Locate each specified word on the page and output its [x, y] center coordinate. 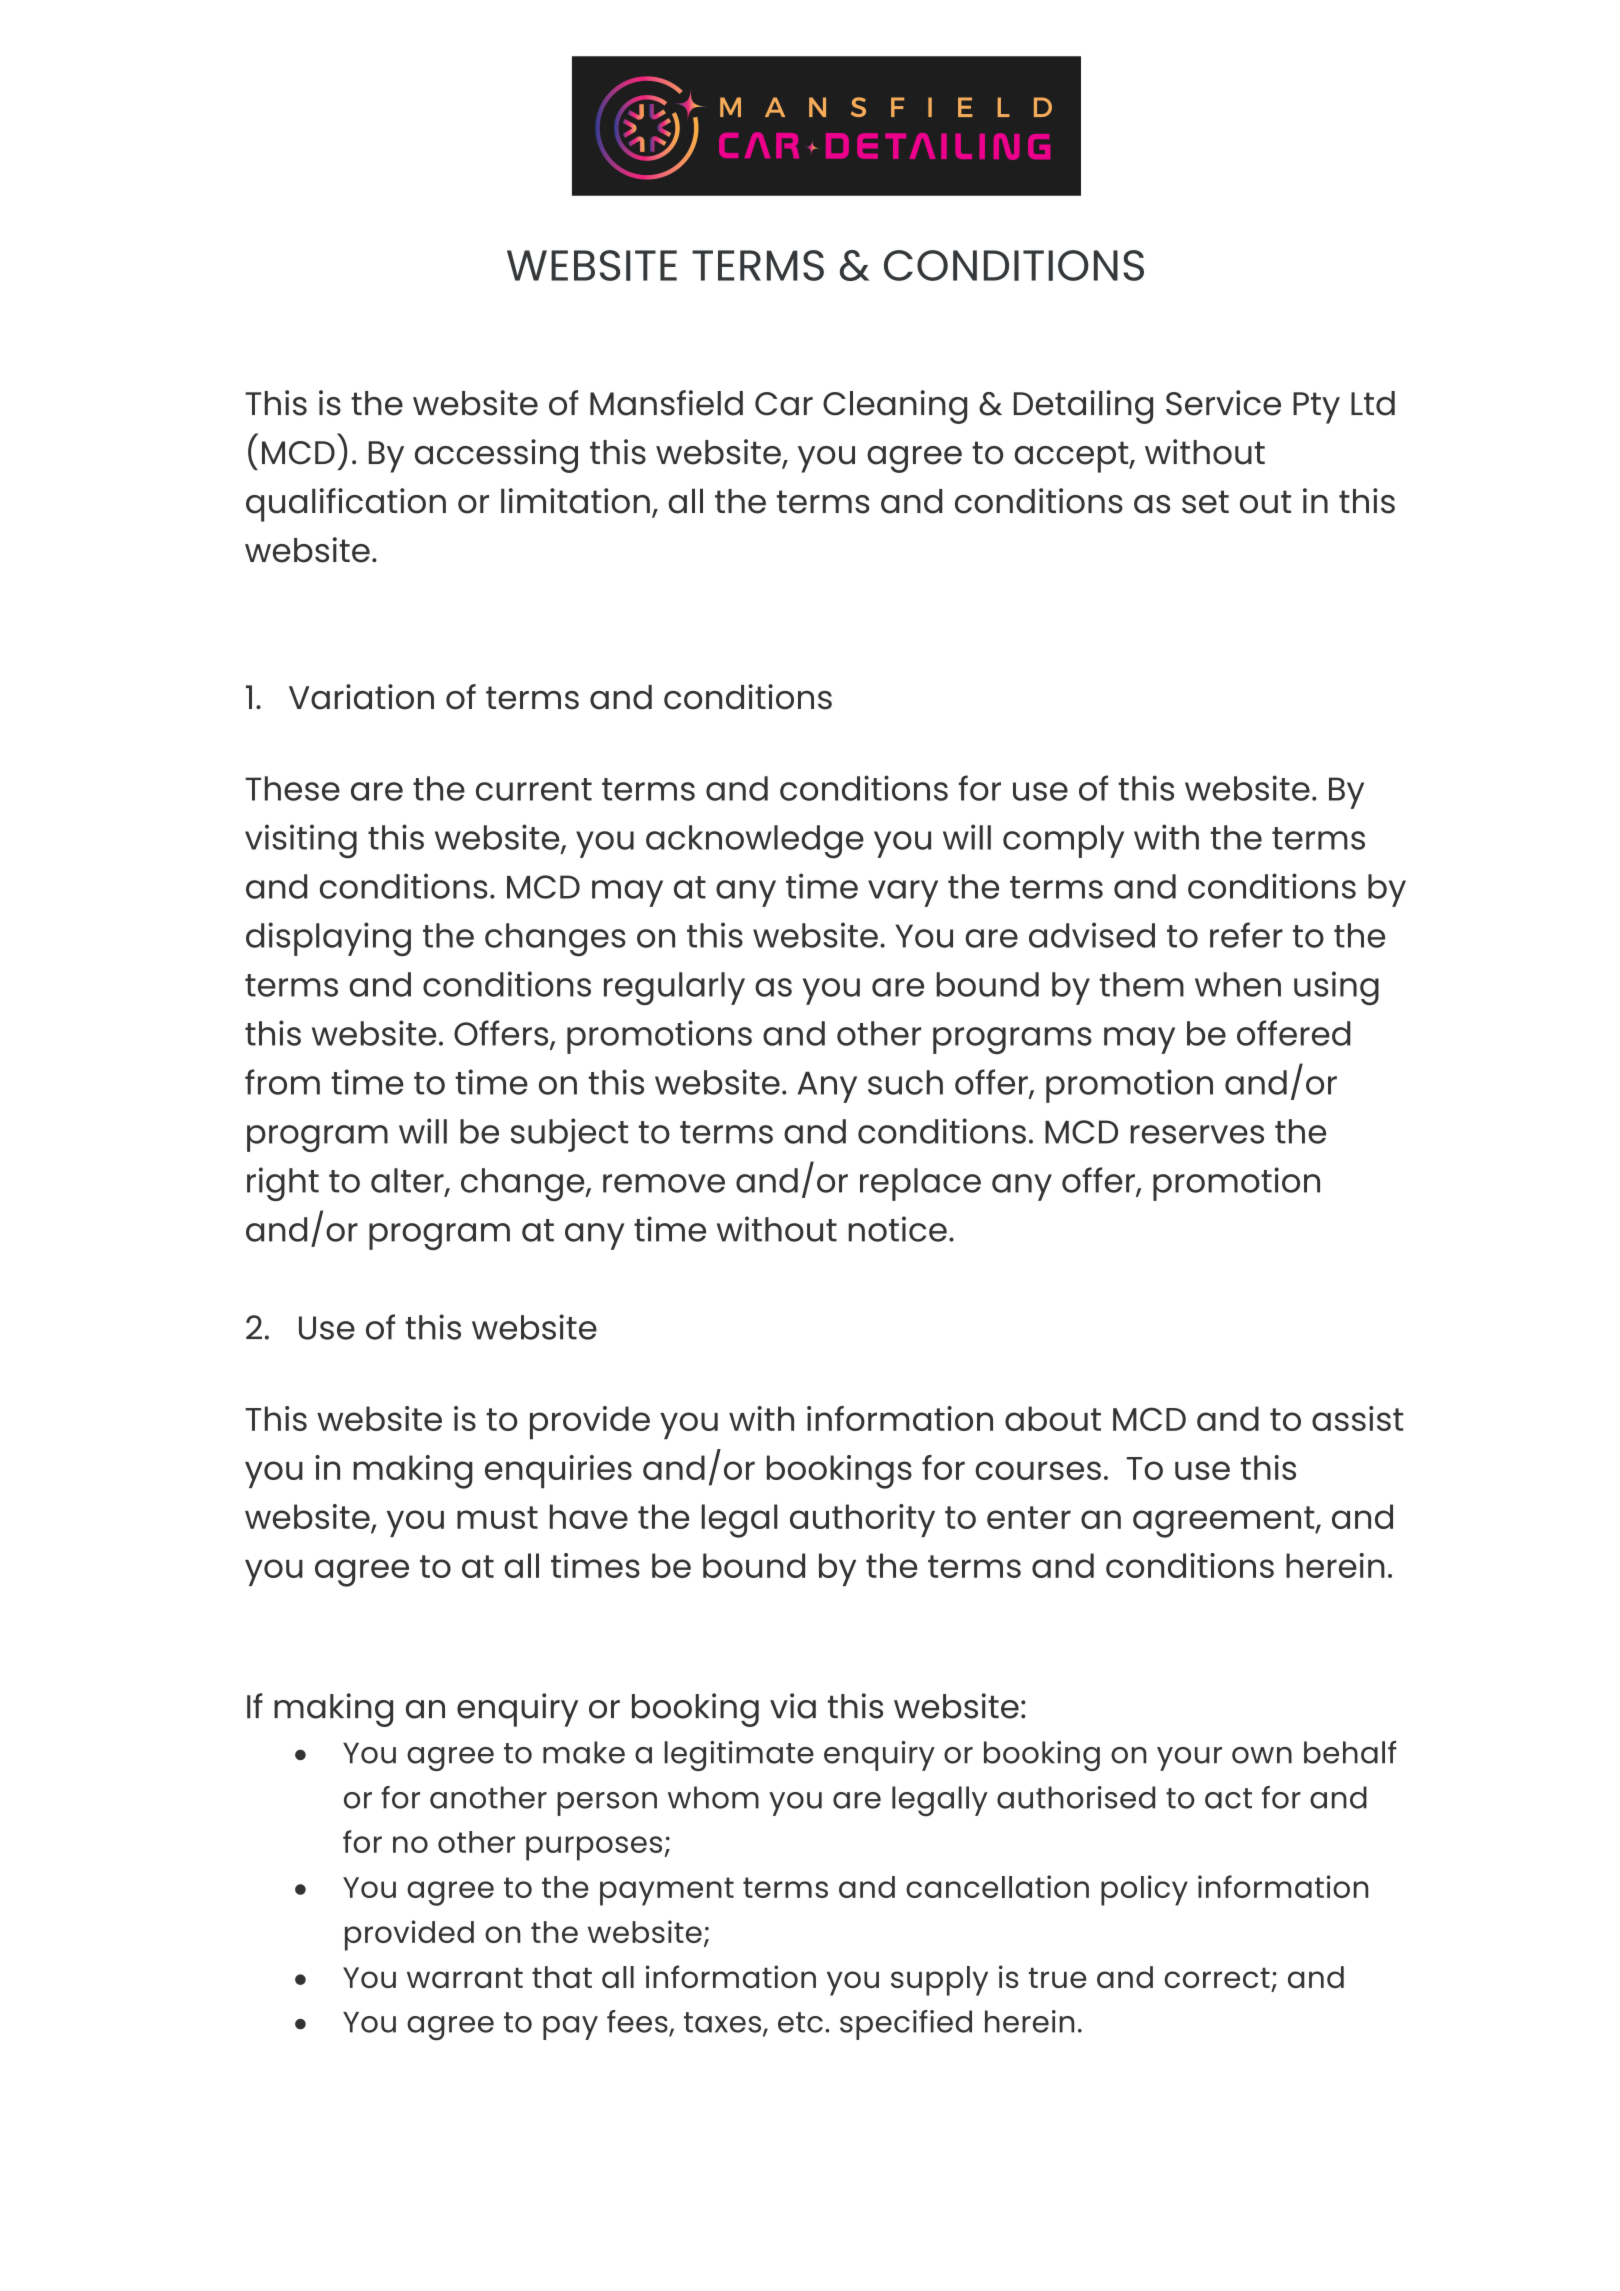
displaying [328, 939]
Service [1223, 403]
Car [784, 404]
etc [800, 2022]
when [1238, 984]
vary [903, 893]
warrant [465, 1977]
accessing [496, 456]
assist [1357, 1418]
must [497, 1517]
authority [862, 1520]
